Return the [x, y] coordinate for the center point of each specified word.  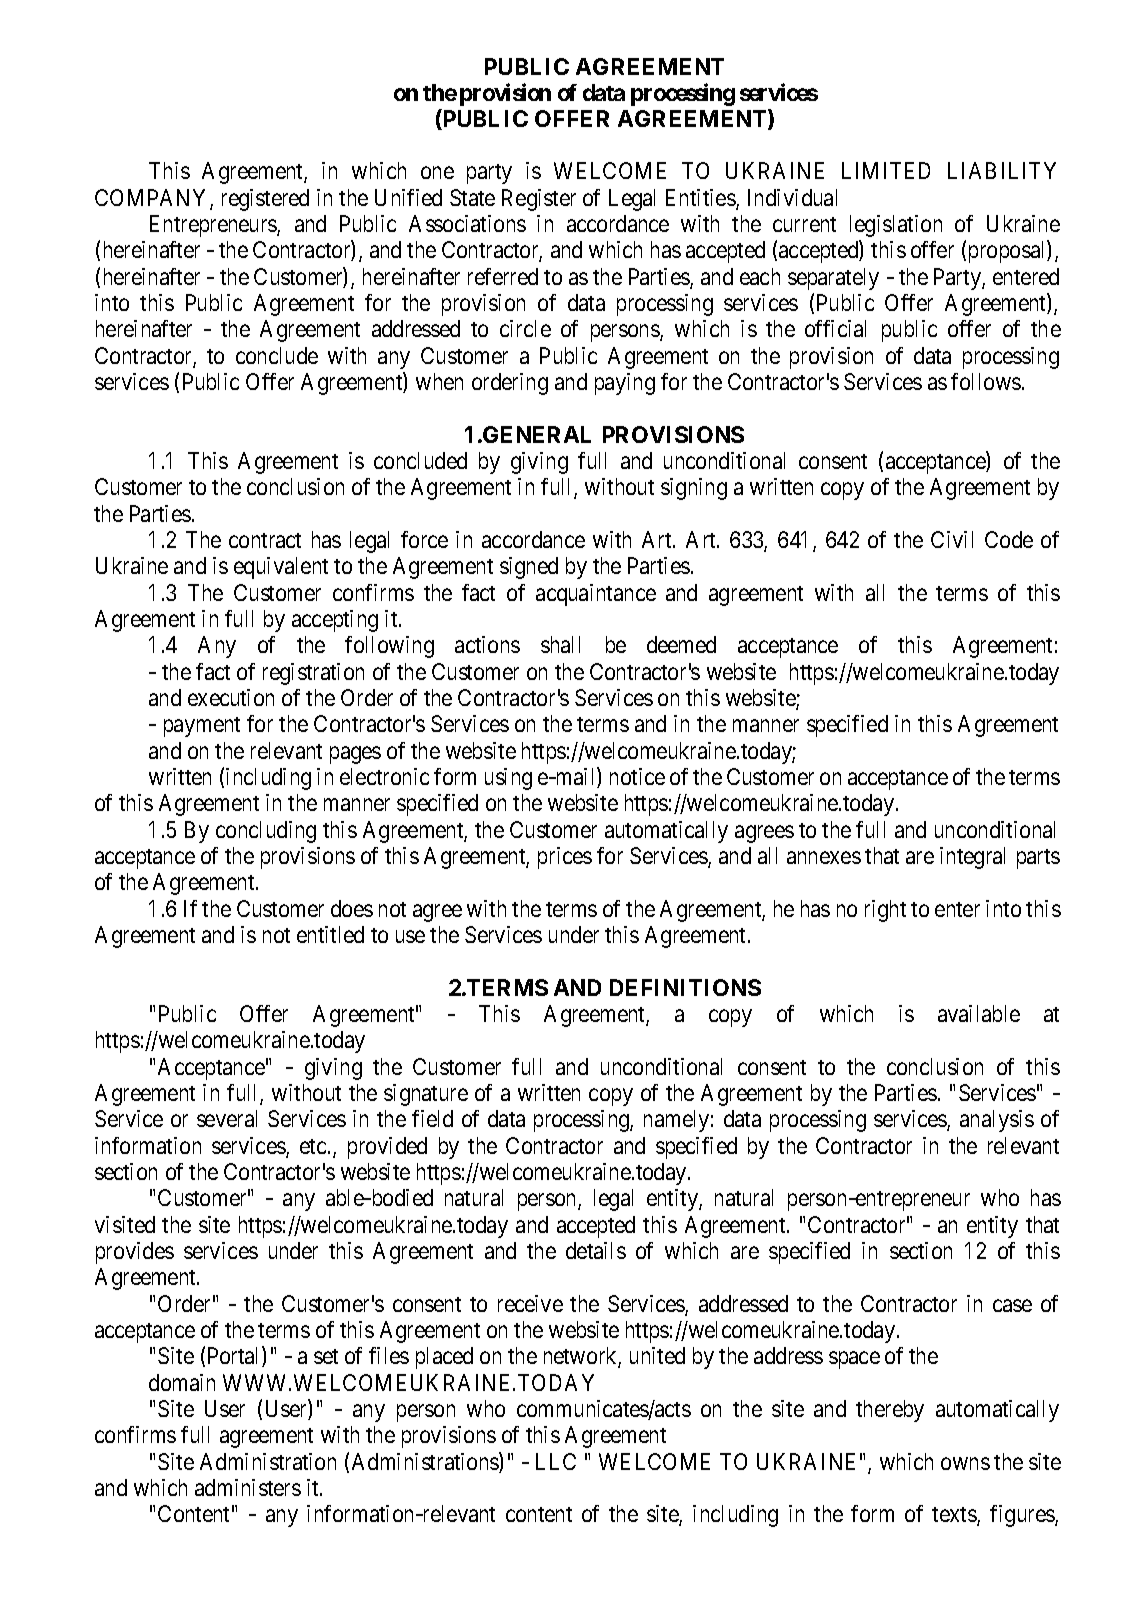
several [227, 1118]
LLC [556, 1461]
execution [231, 697]
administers [248, 1487]
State [472, 197]
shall [560, 644]
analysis [997, 1121]
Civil [952, 539]
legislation [896, 226]
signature [426, 1095]
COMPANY [153, 199]
